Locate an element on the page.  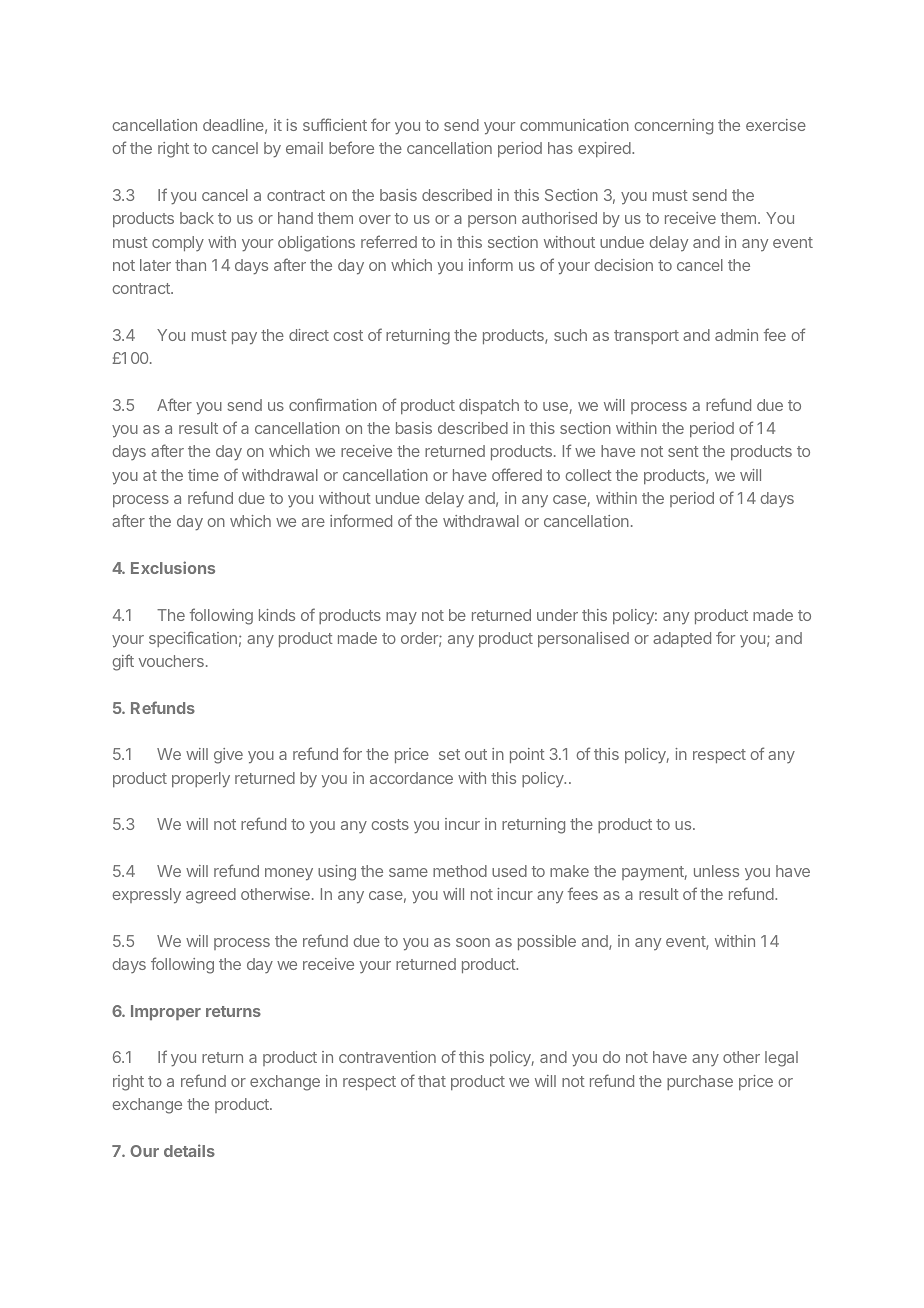
details is located at coordinates (189, 1150).
